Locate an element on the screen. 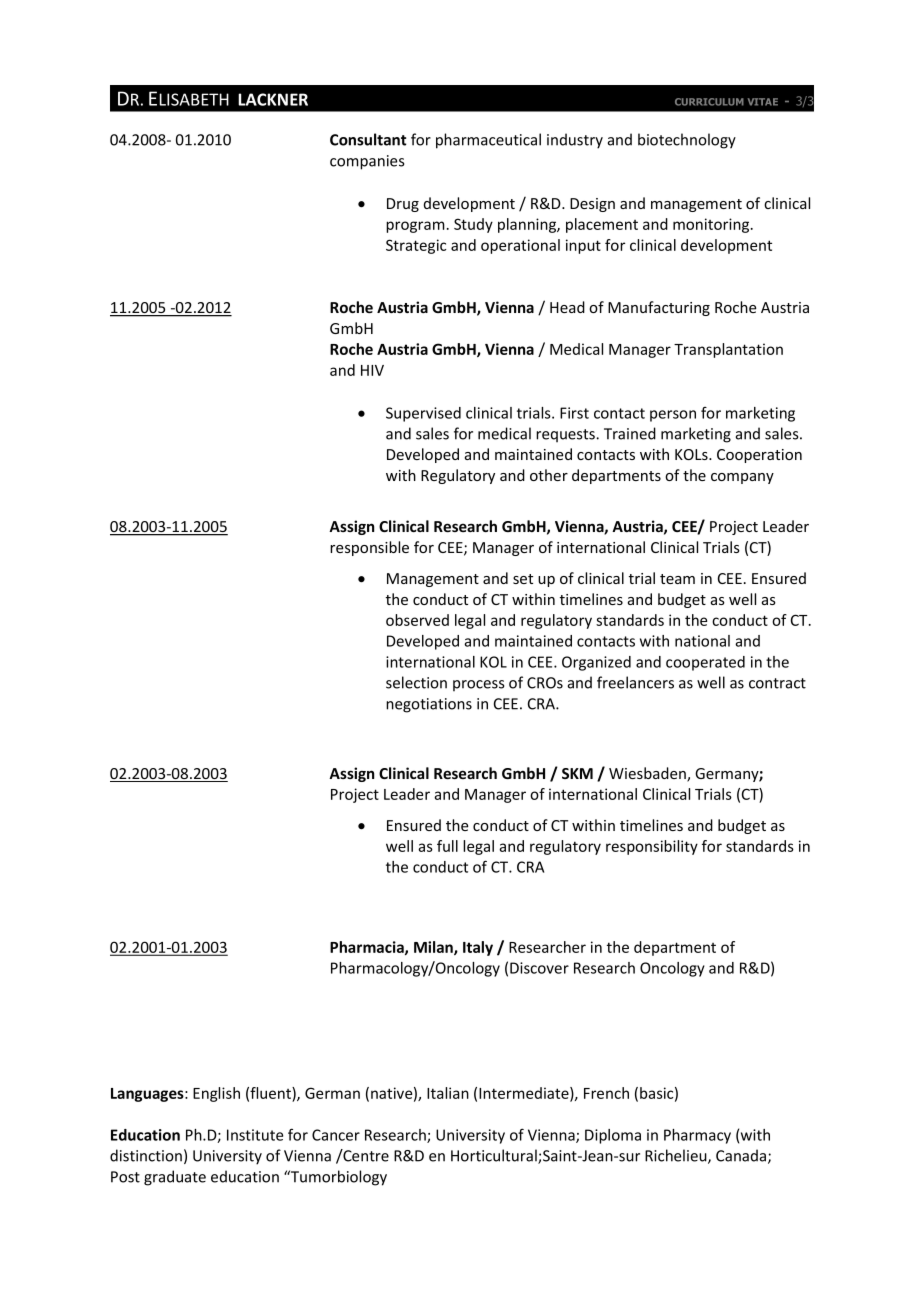 Image resolution: width=924 pixels, height=1308 pixels. biotechnology is located at coordinates (687, 141).
